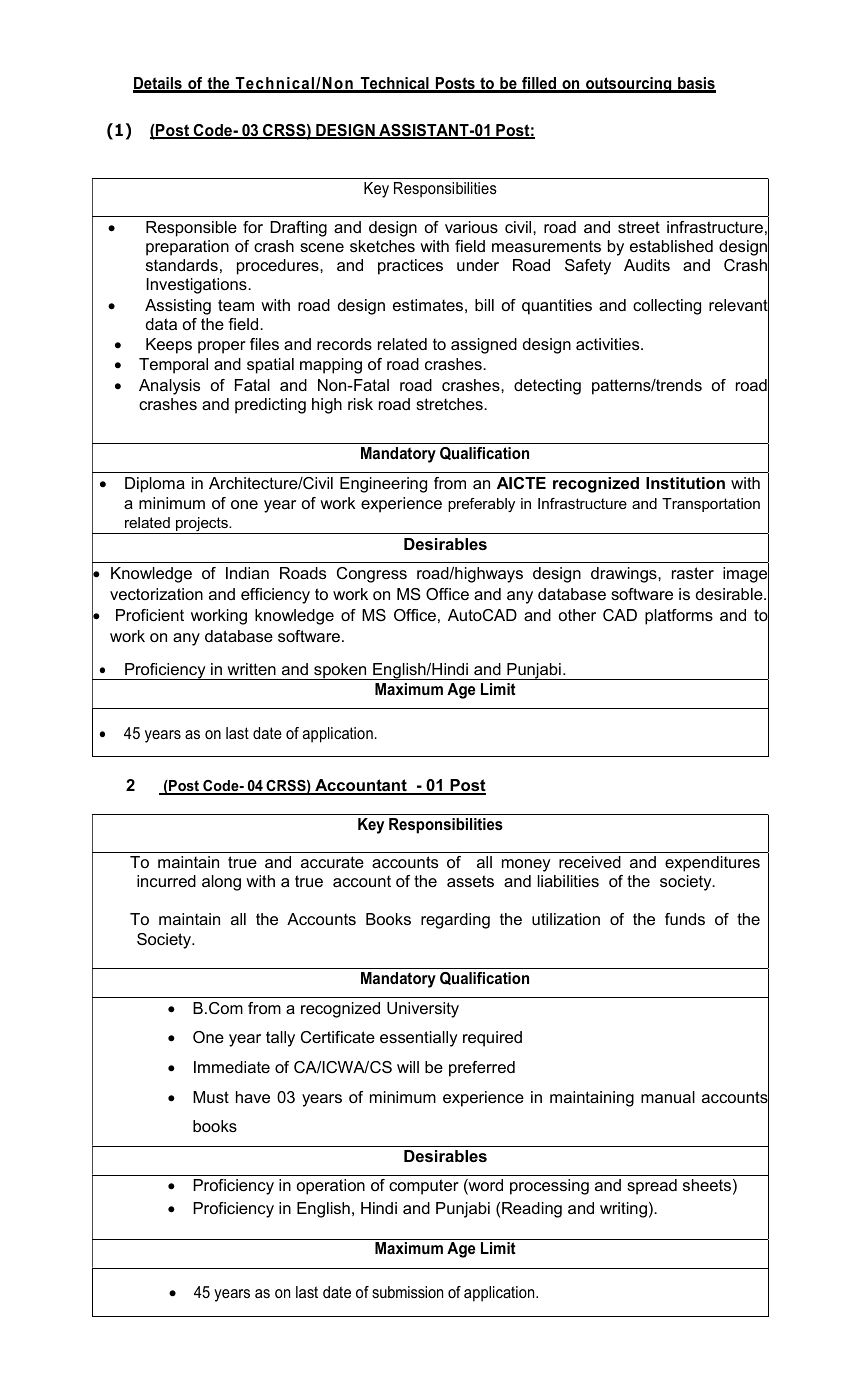  Describe the element at coordinates (158, 84) in the screenshot. I see `Details` at that location.
